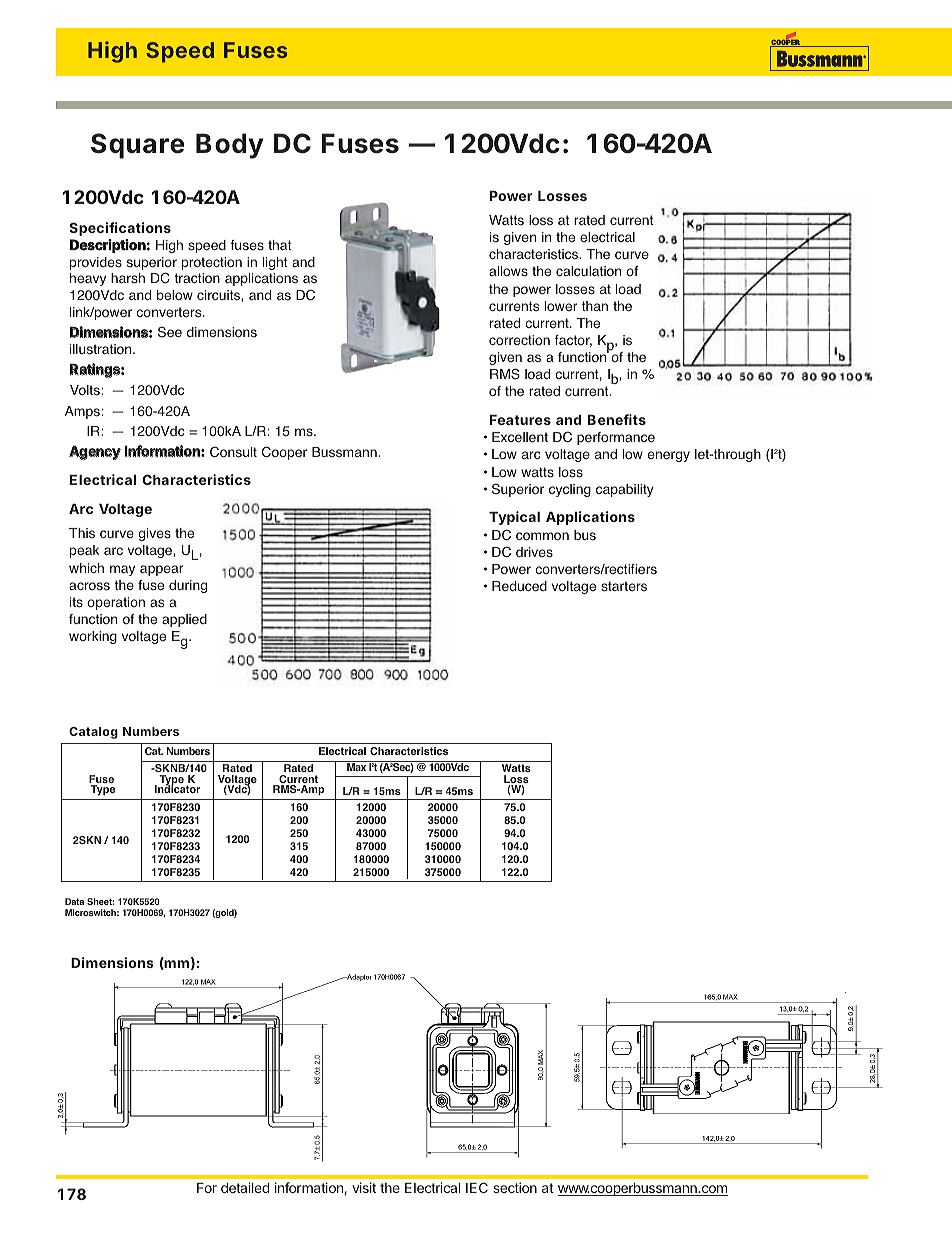 The height and width of the screenshot is (1233, 952). Describe the element at coordinates (245, 1187) in the screenshot. I see `detailed` at that location.
